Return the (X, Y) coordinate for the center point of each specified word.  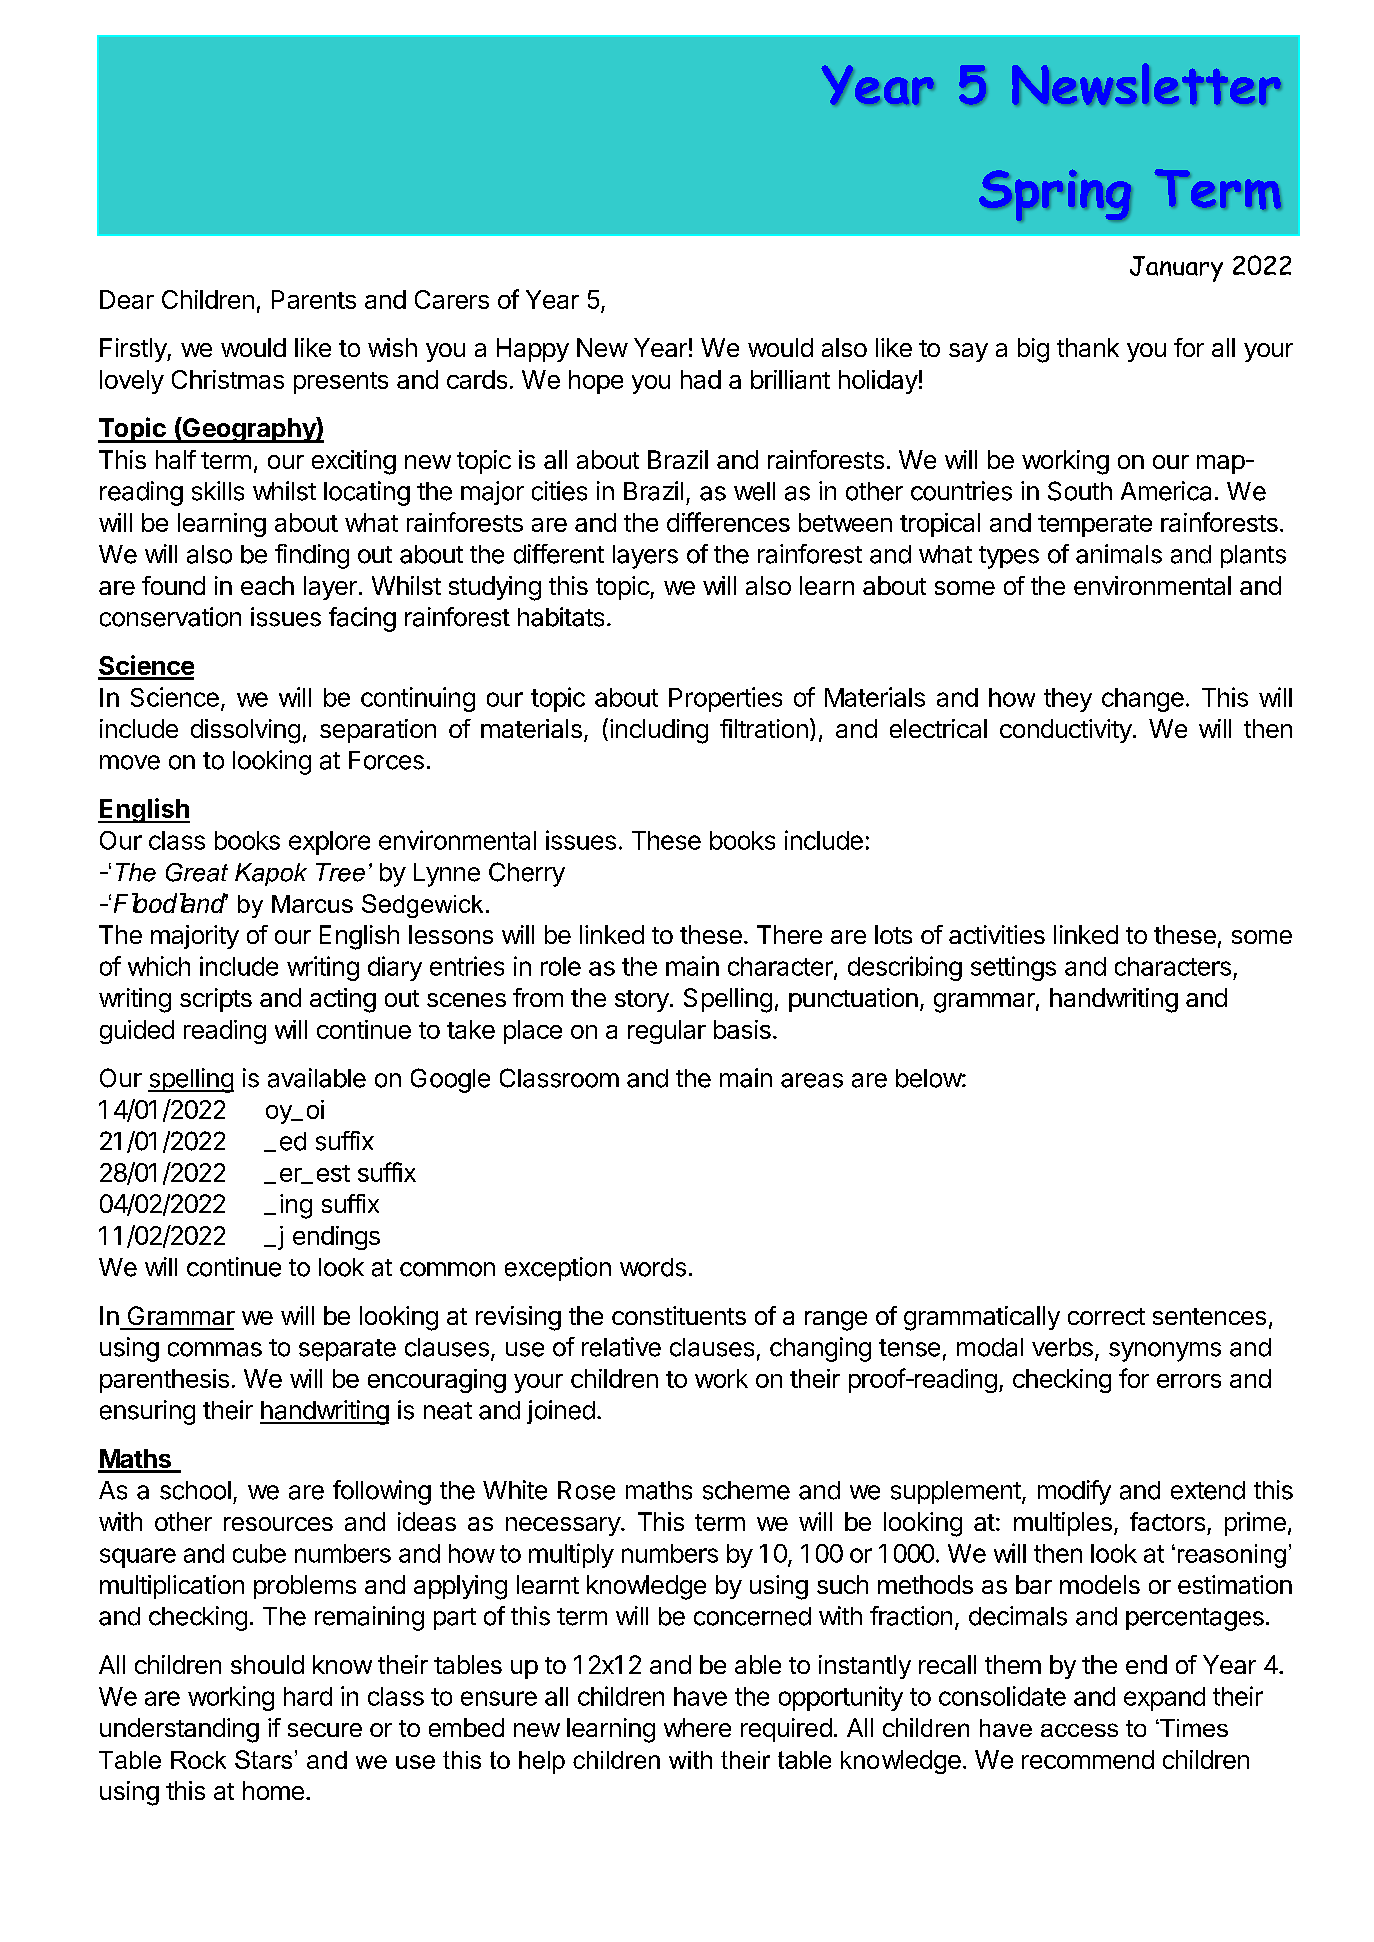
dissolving (245, 731)
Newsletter (1146, 84)
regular (667, 1032)
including (659, 731)
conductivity (1066, 731)
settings (1013, 968)
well (754, 491)
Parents (314, 299)
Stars (263, 1759)
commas (215, 1349)
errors (1189, 1381)
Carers (452, 299)
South (1080, 491)
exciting (354, 462)
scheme (746, 1490)
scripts (216, 1000)
